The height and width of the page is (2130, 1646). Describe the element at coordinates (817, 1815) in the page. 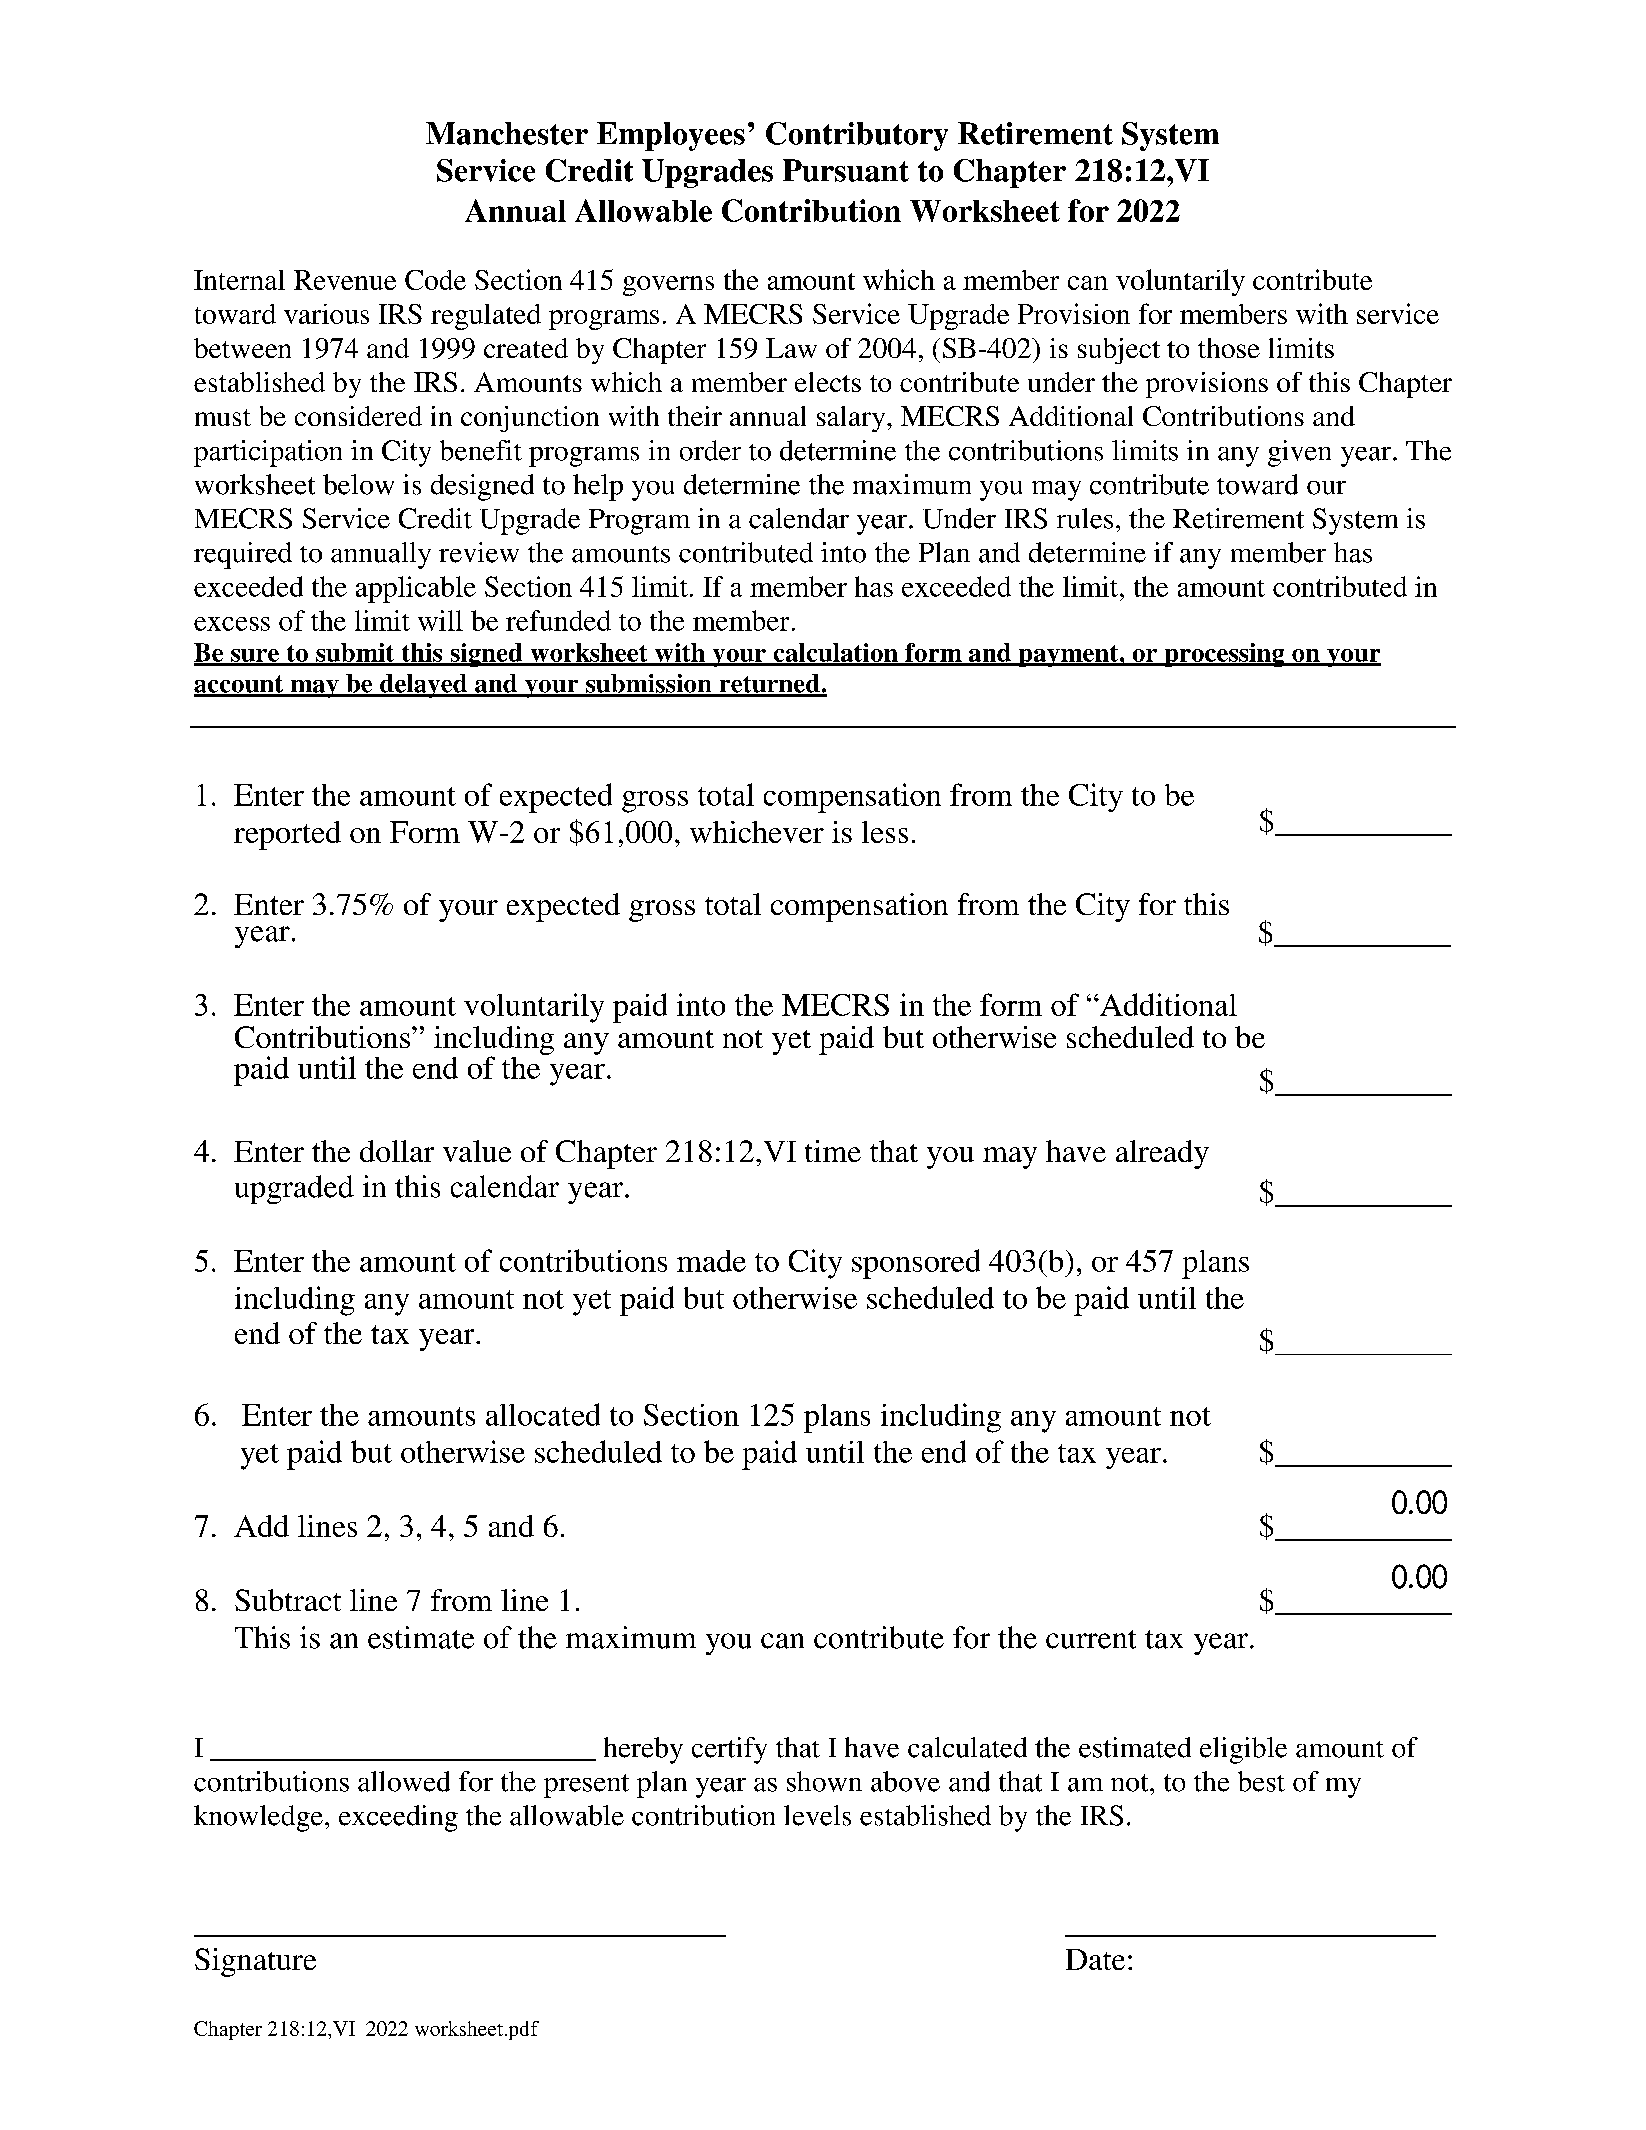

I see `levels` at that location.
